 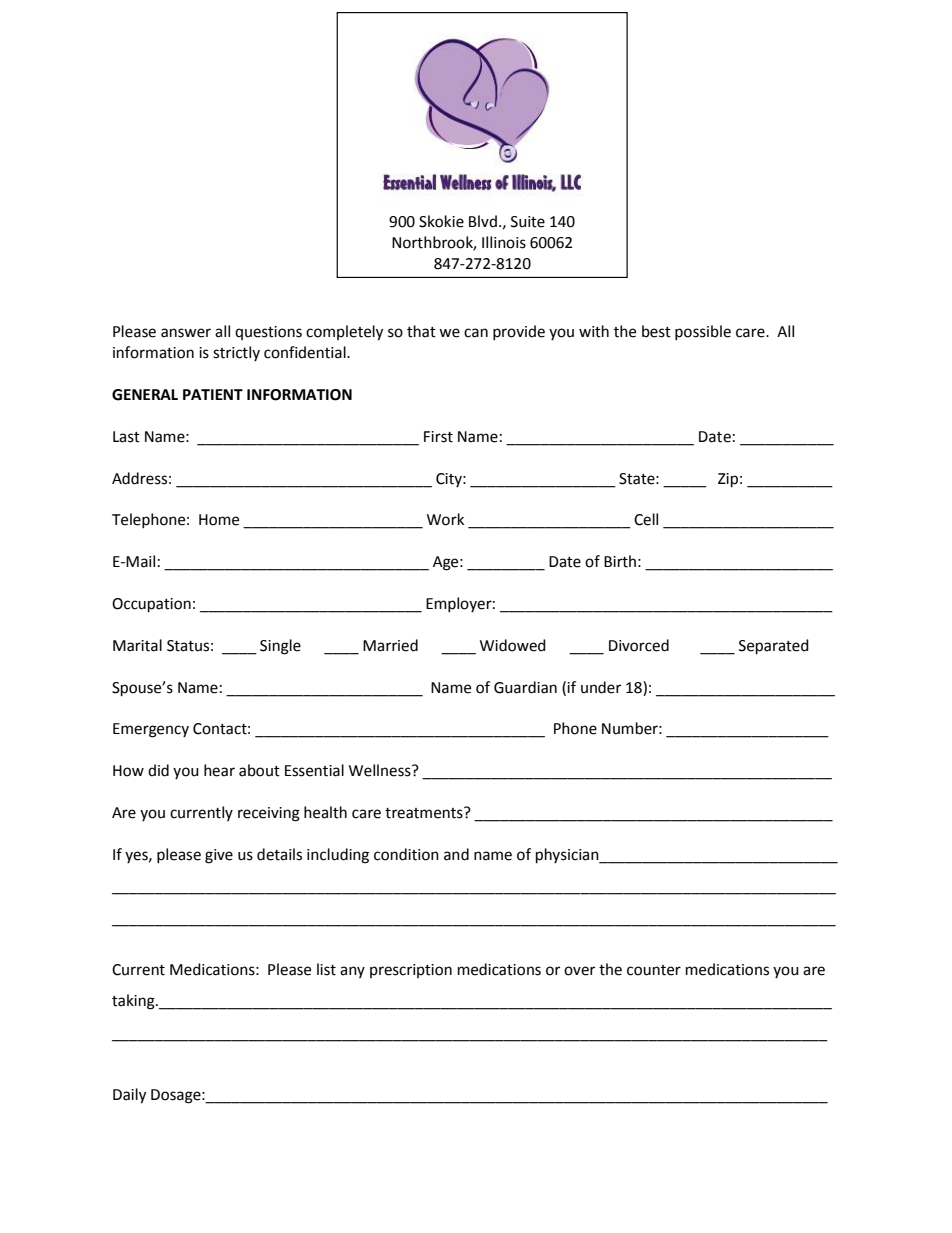 What do you see at coordinates (441, 221) in the document?
I see `Skokie` at bounding box center [441, 221].
